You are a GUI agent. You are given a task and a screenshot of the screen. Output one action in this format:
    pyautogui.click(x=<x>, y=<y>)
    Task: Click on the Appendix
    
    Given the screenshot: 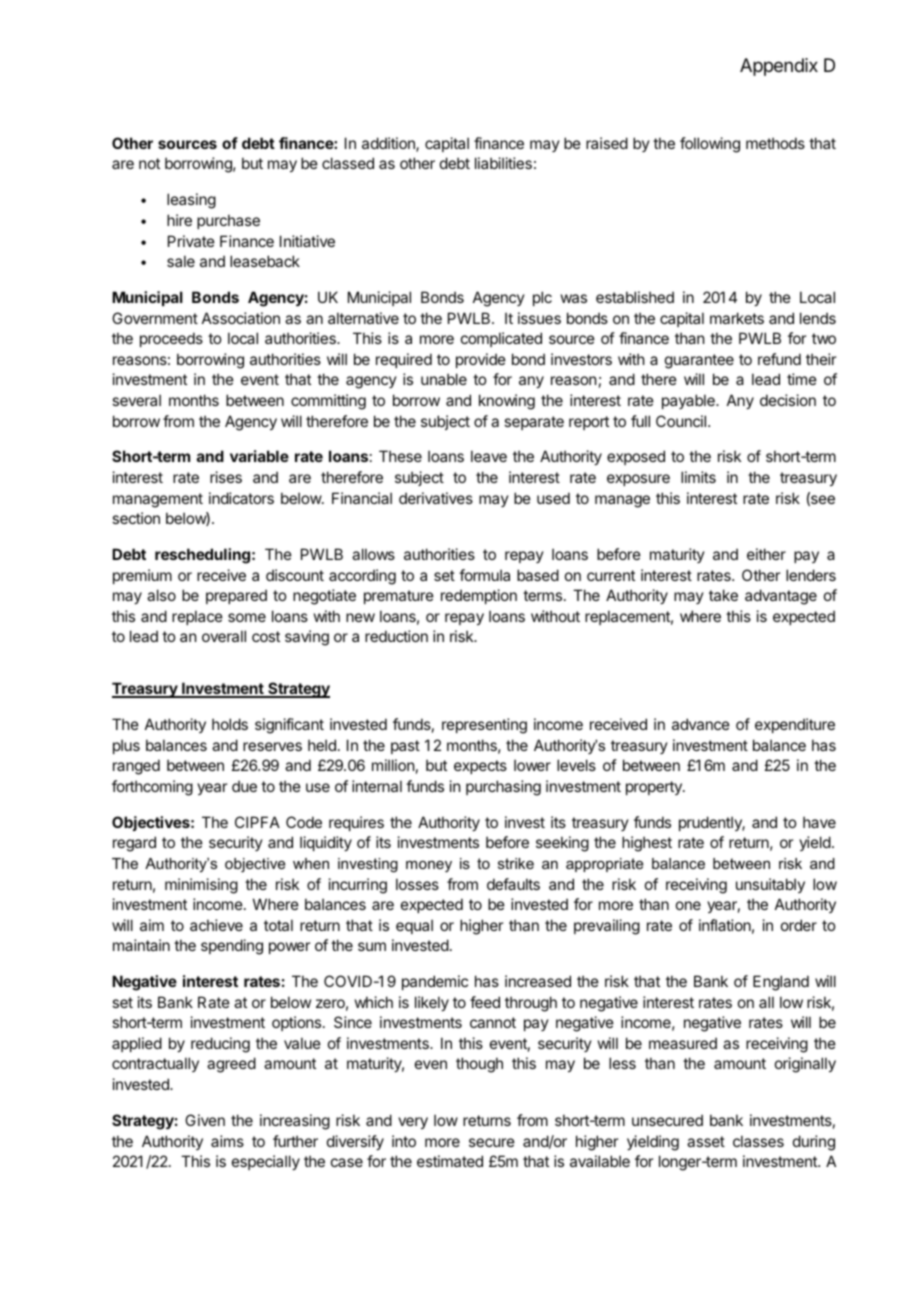 What is the action you would take?
    pyautogui.click(x=779, y=67)
